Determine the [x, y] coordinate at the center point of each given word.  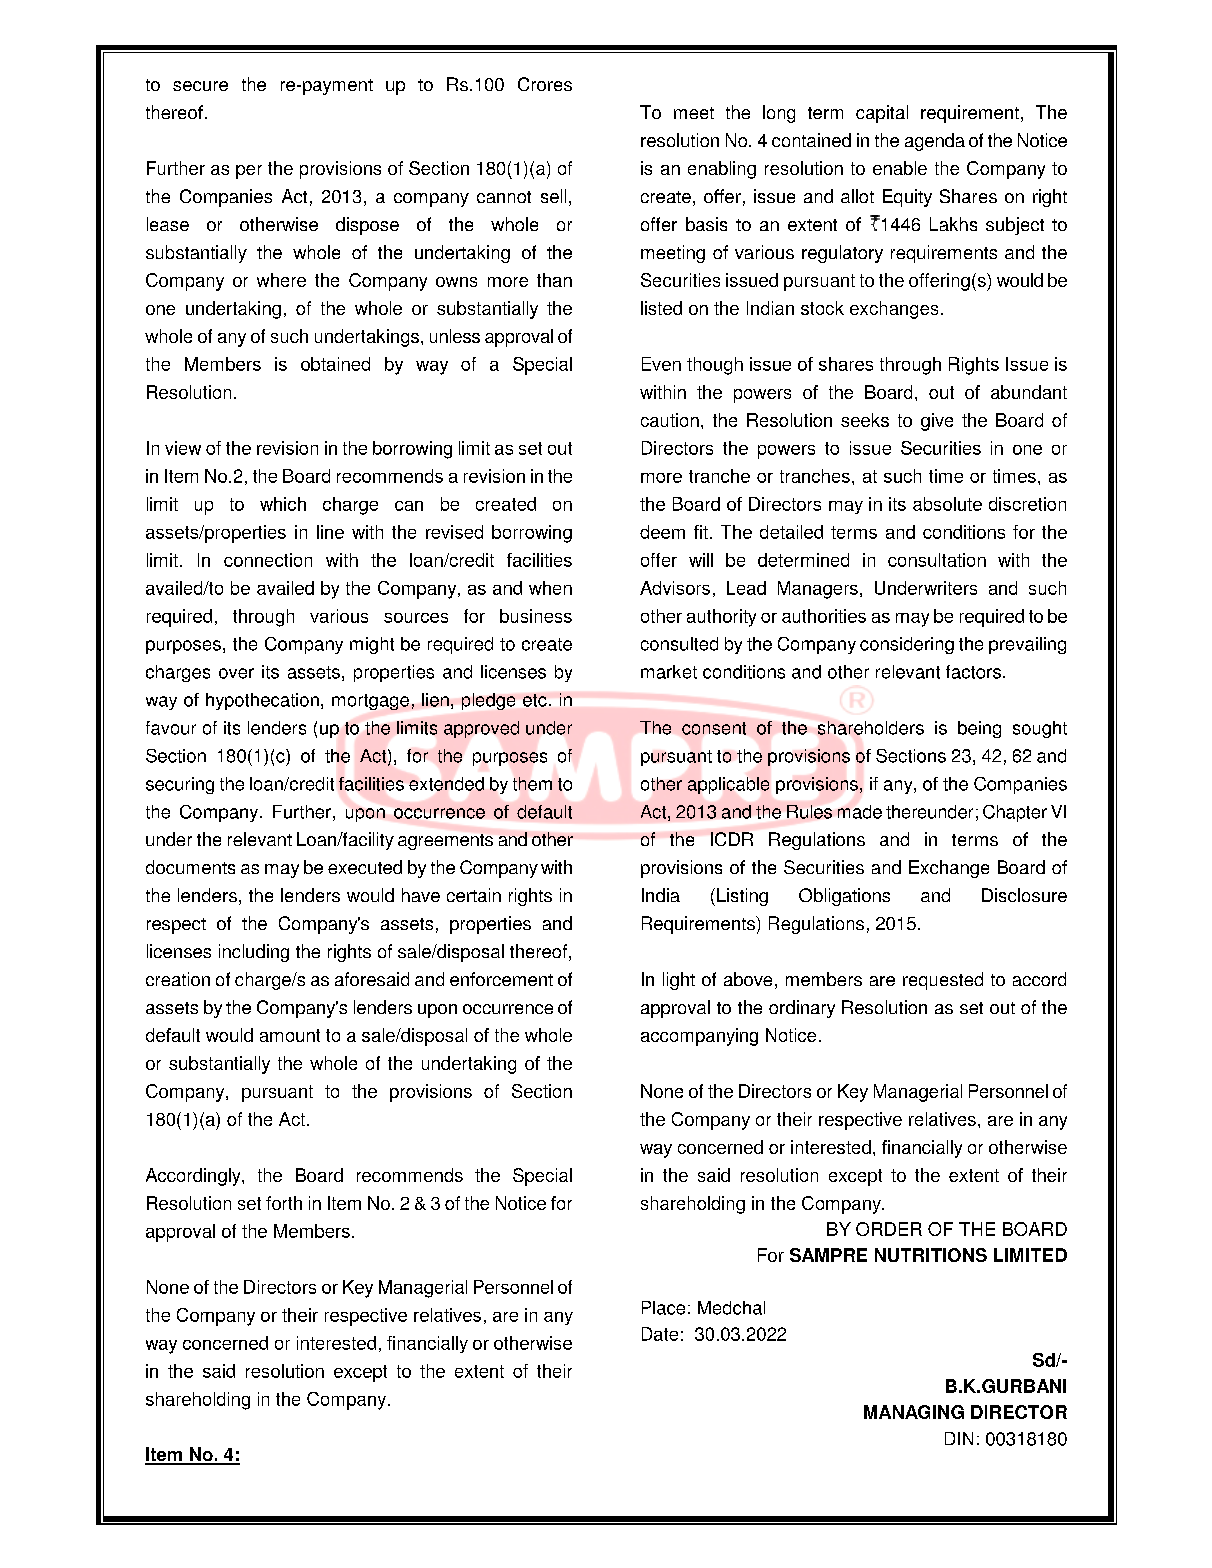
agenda [935, 142]
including [254, 953]
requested [943, 981]
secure [200, 86]
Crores [545, 84]
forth [284, 1203]
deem [662, 532]
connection [268, 560]
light [679, 981]
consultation [937, 560]
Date [660, 1334]
